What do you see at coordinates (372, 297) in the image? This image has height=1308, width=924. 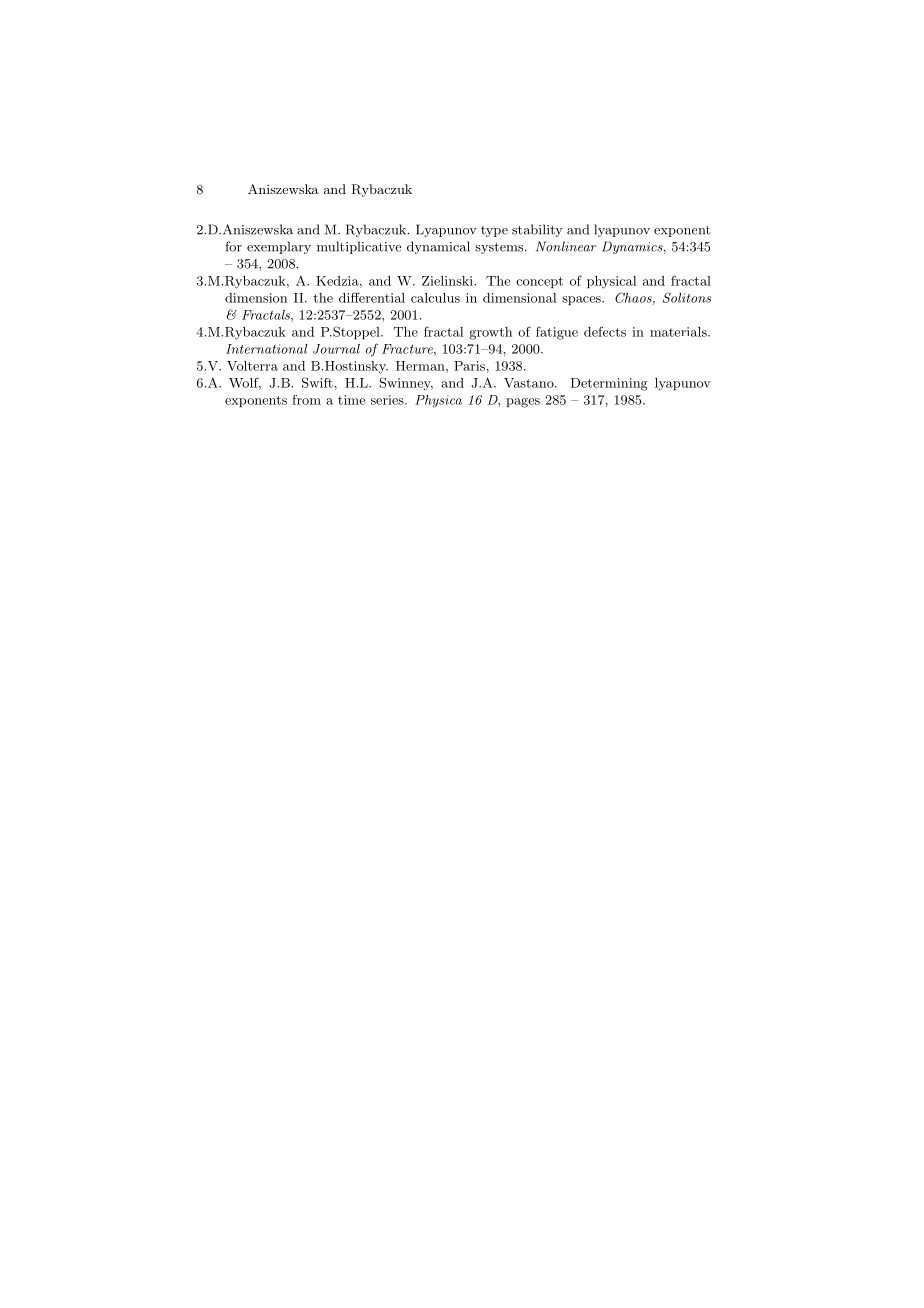 I see `differential` at bounding box center [372, 297].
